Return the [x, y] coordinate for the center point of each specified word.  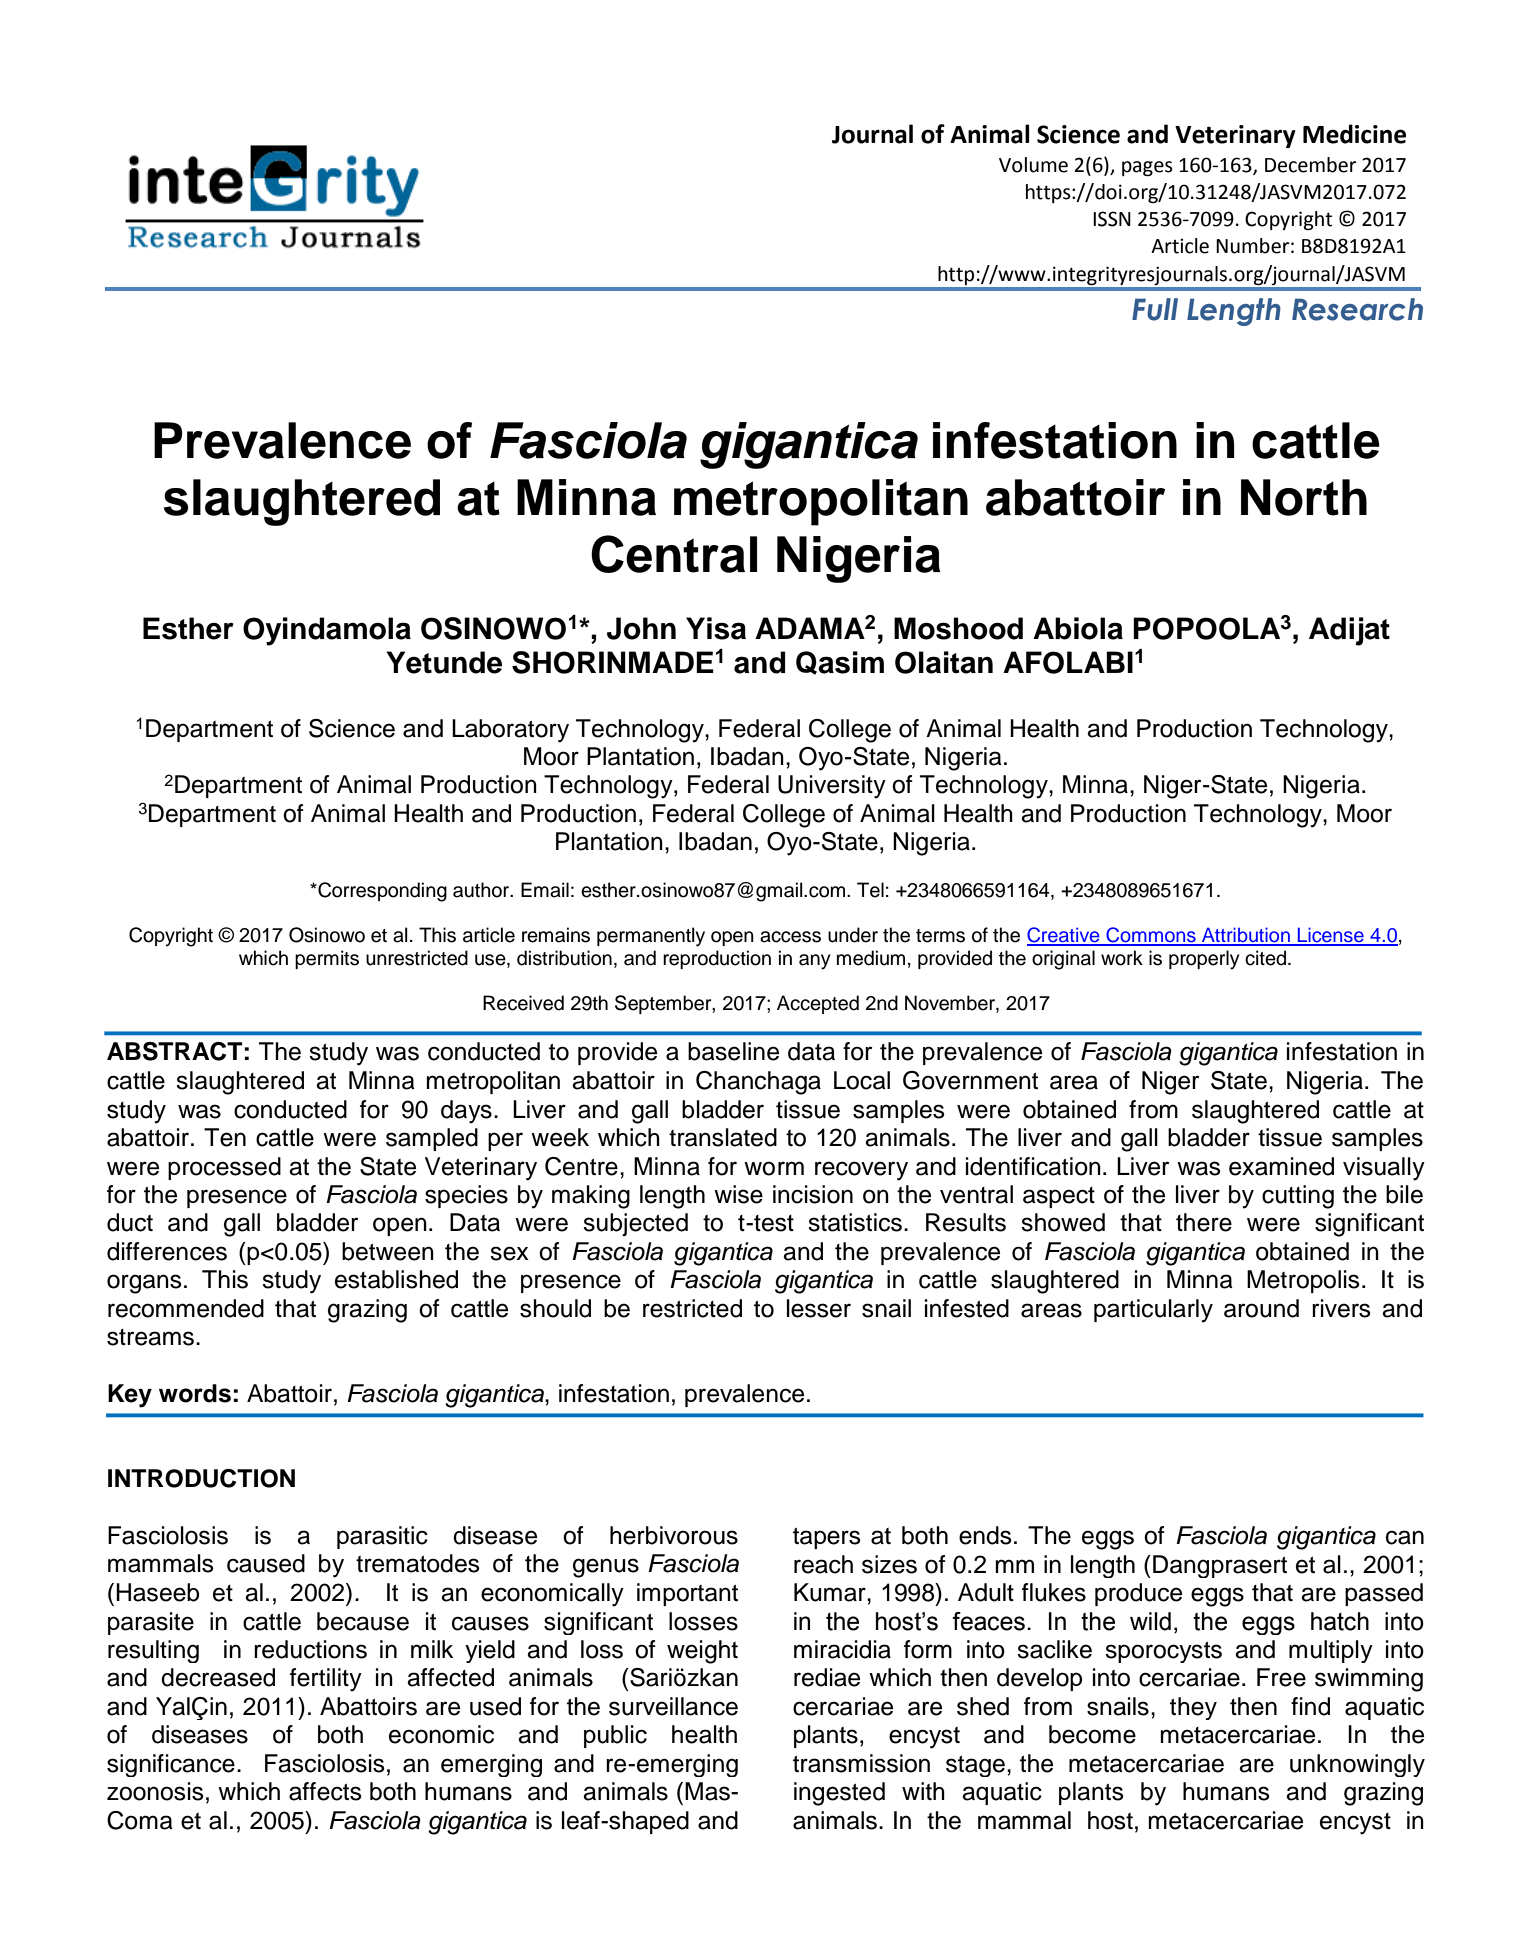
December [1310, 165]
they [1193, 1708]
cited [1267, 958]
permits [327, 959]
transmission [861, 1763]
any [814, 962]
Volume [1033, 165]
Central [674, 554]
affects [325, 1791]
